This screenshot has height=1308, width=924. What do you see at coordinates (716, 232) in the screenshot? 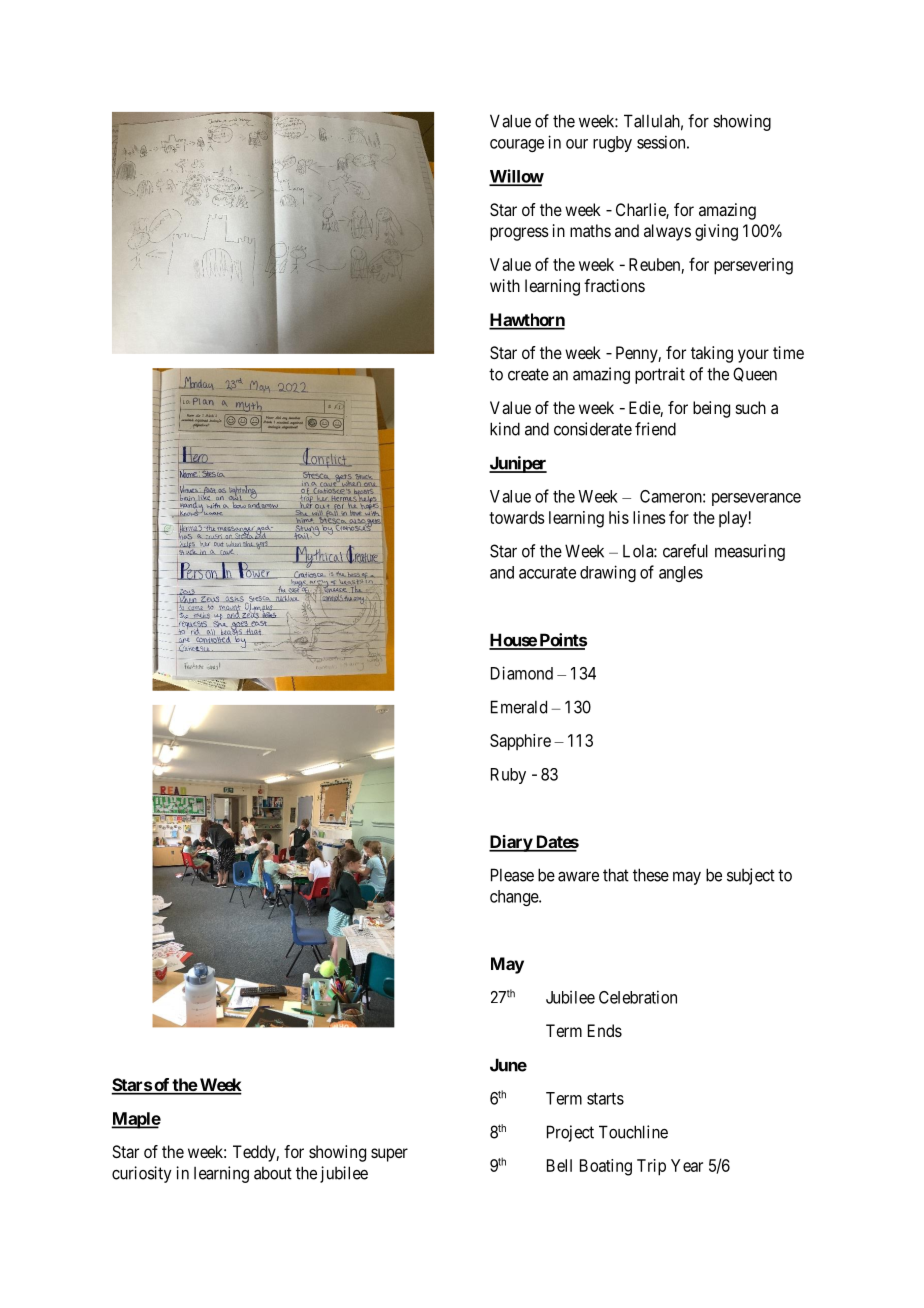
I see `giving` at bounding box center [716, 232].
